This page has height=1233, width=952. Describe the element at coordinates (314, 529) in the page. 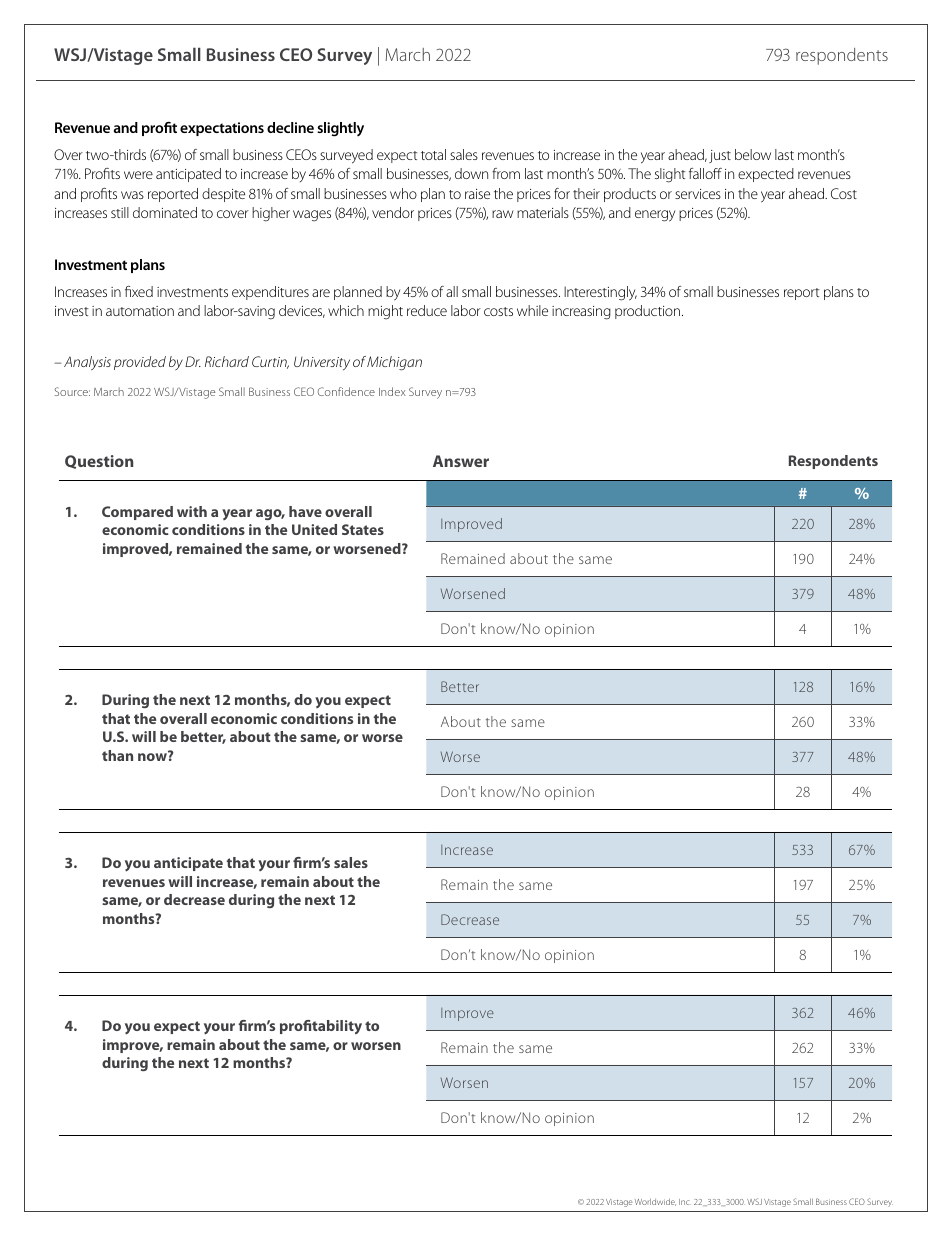

I see `United` at that location.
